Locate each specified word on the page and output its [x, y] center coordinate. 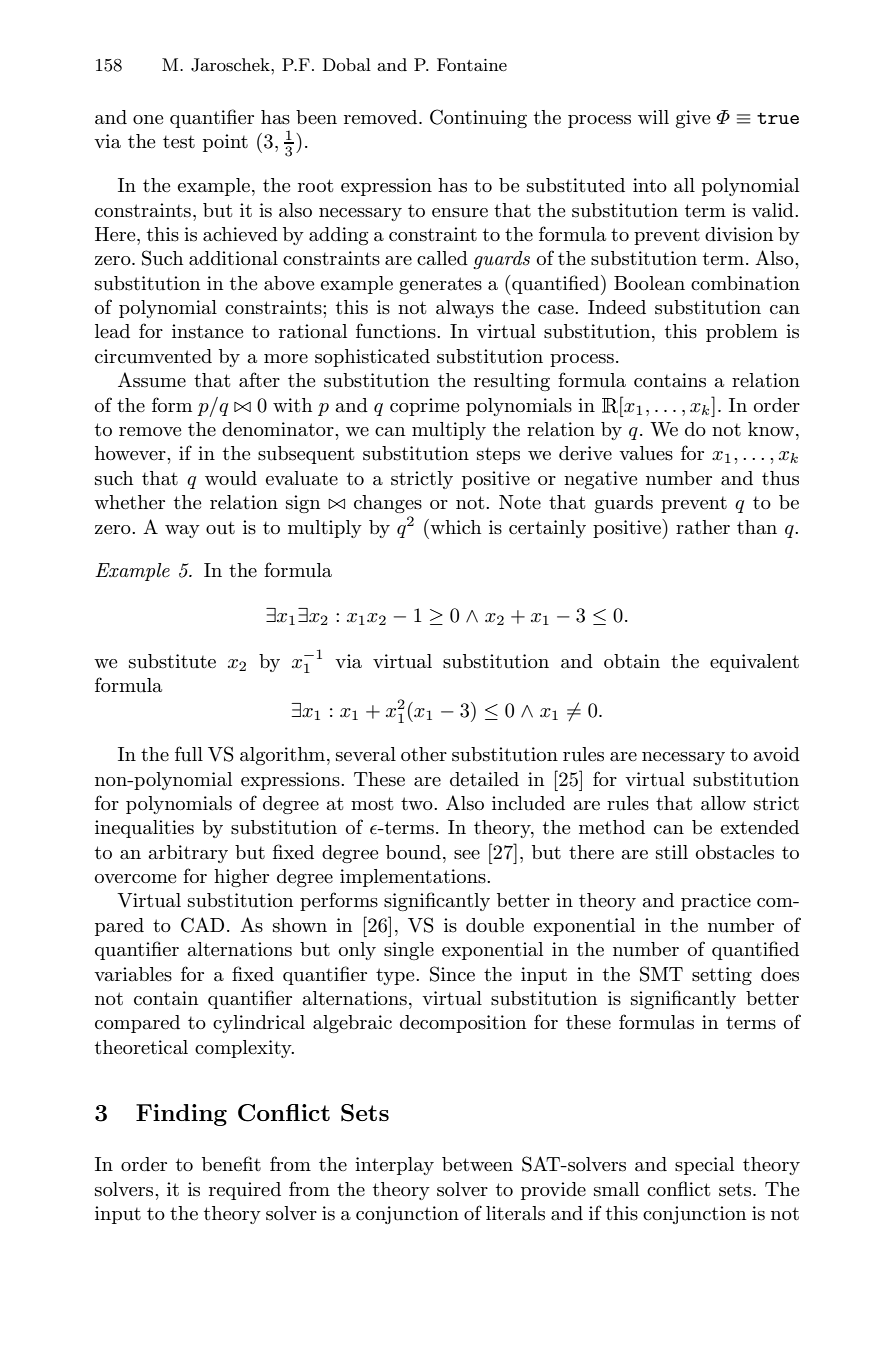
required [245, 1191]
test [179, 142]
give [693, 119]
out [220, 528]
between [477, 1164]
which [454, 526]
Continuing [478, 118]
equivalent [754, 663]
